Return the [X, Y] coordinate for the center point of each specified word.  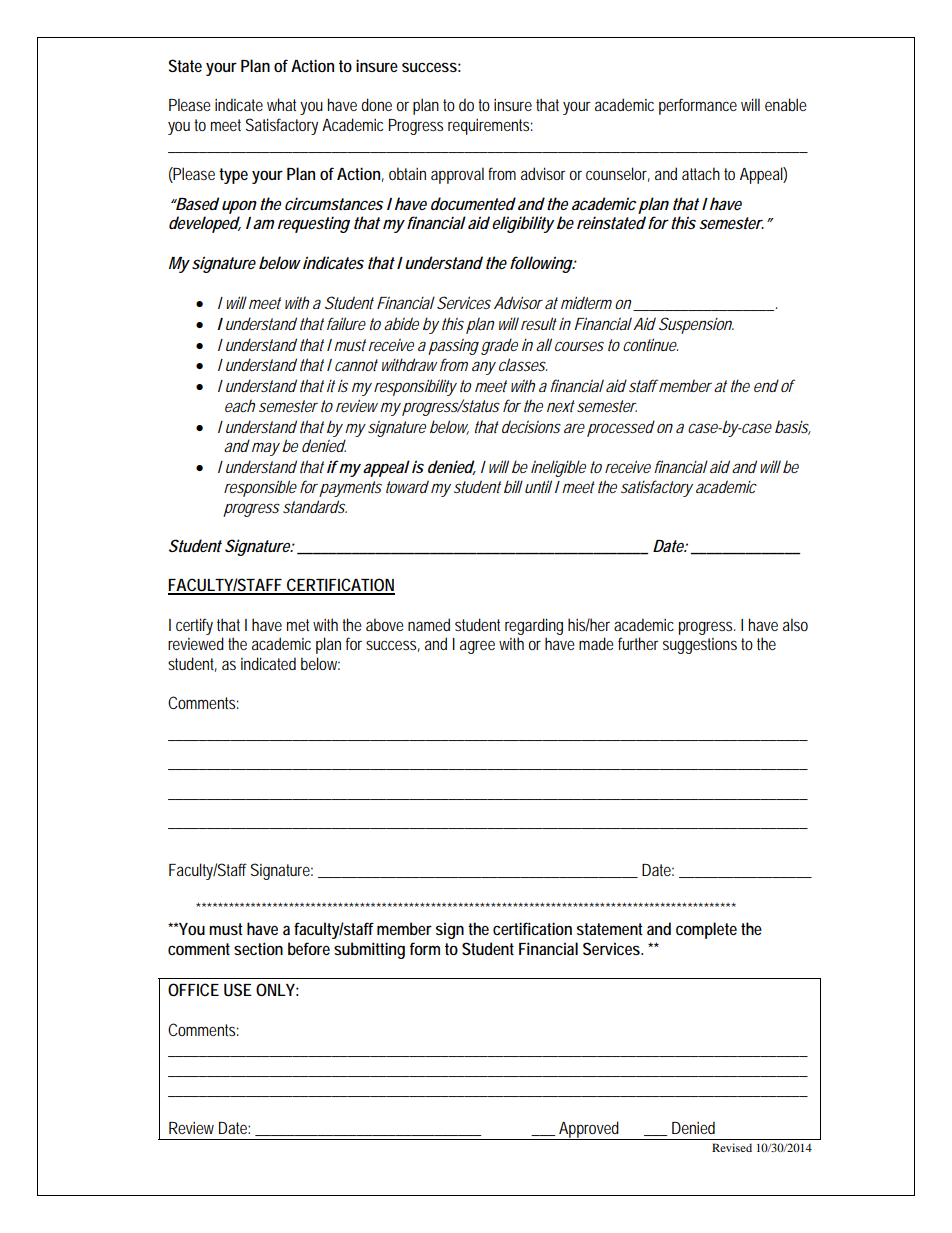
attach [701, 173]
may [266, 449]
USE [238, 989]
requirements [490, 127]
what [281, 104]
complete [706, 930]
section [258, 948]
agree [477, 647]
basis [793, 427]
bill [513, 486]
